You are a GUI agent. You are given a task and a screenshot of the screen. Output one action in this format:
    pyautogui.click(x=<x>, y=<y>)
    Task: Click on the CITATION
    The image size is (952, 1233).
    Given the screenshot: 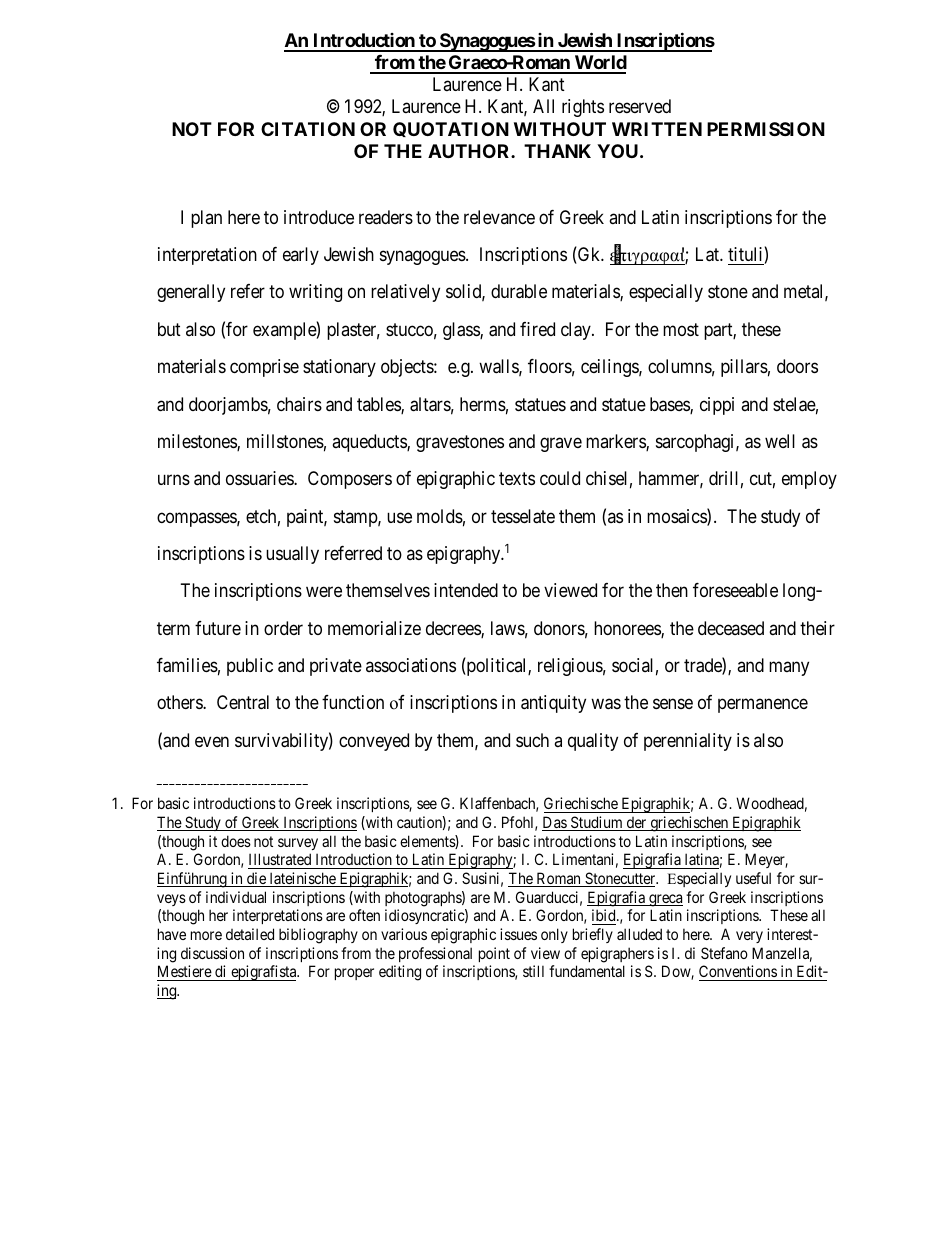 What is the action you would take?
    pyautogui.click(x=308, y=129)
